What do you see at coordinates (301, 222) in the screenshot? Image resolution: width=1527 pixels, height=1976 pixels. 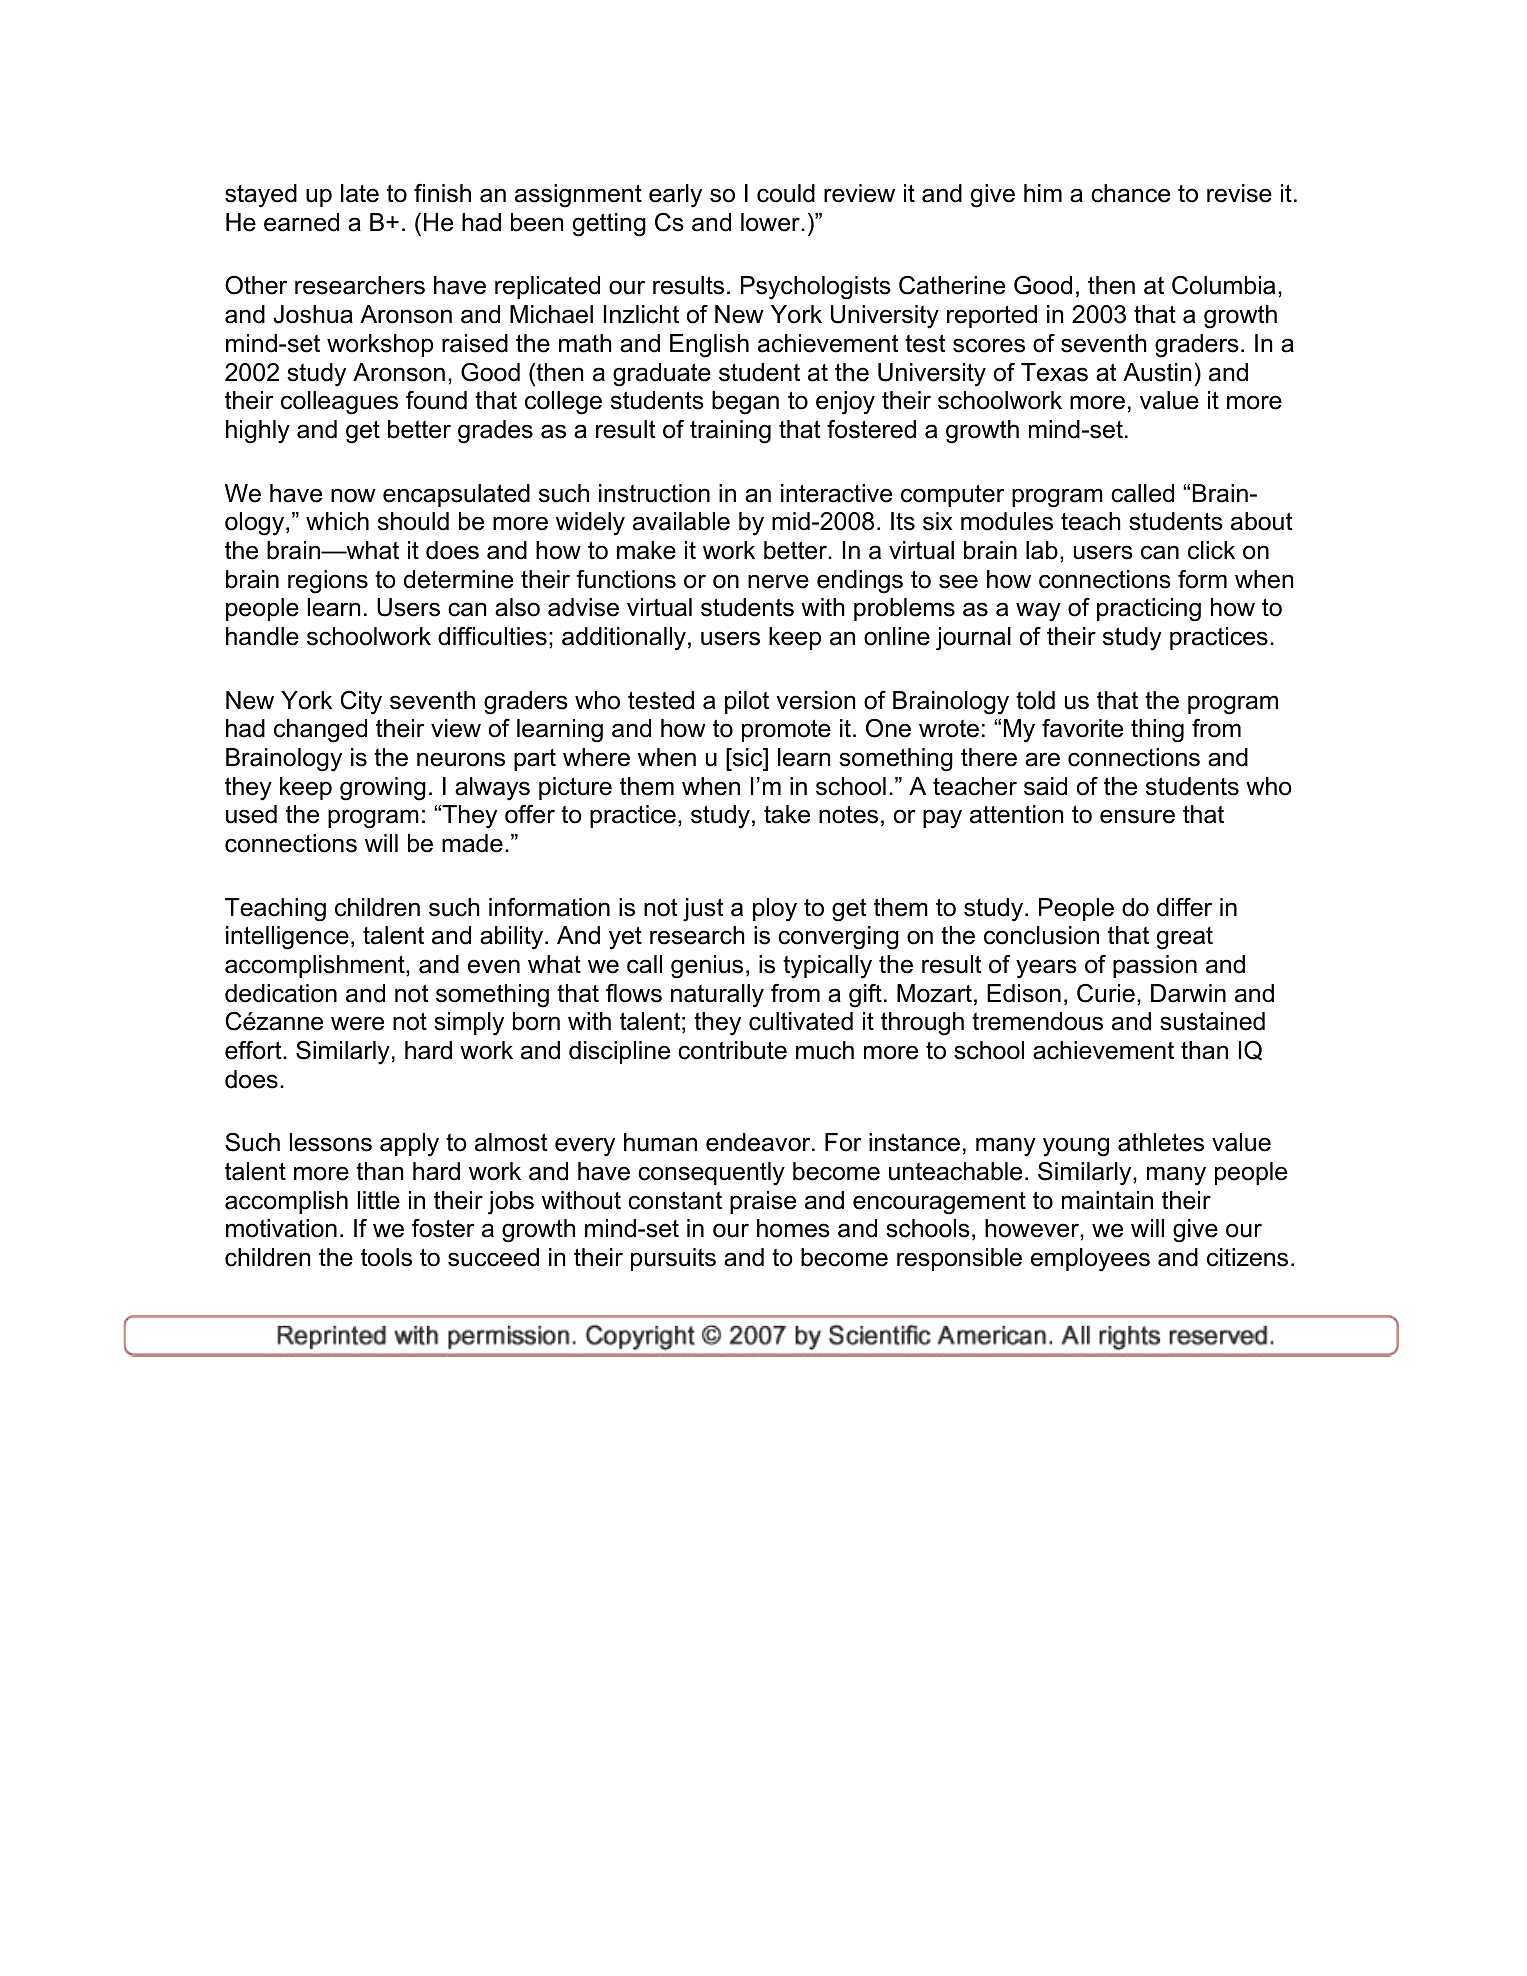 I see `earned` at bounding box center [301, 222].
